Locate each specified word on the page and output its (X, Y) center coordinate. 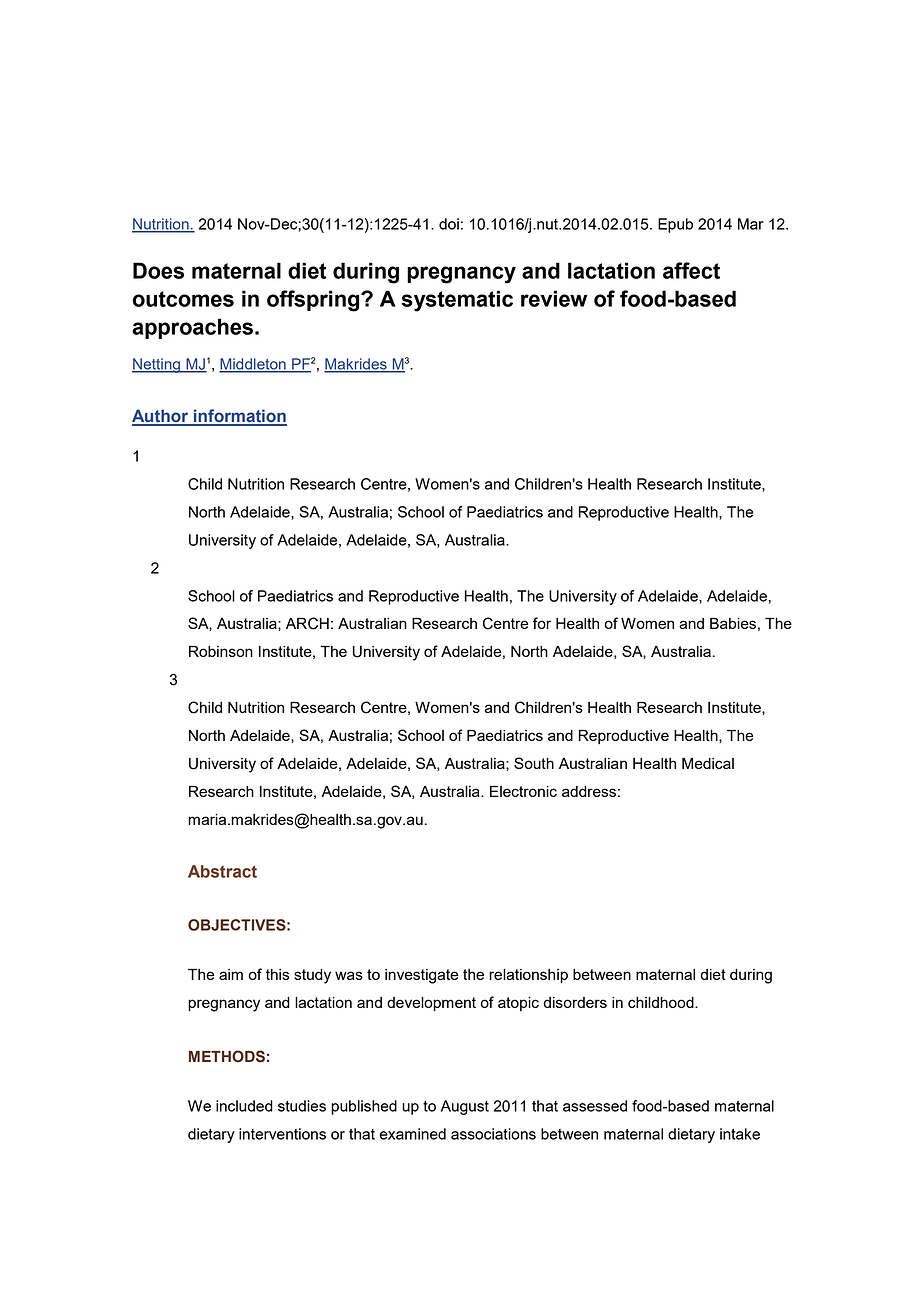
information (239, 417)
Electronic (523, 791)
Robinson (221, 651)
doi (449, 224)
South (534, 763)
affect (691, 270)
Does (158, 270)
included (244, 1106)
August (465, 1107)
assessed (595, 1106)
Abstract (222, 871)
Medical (708, 763)
